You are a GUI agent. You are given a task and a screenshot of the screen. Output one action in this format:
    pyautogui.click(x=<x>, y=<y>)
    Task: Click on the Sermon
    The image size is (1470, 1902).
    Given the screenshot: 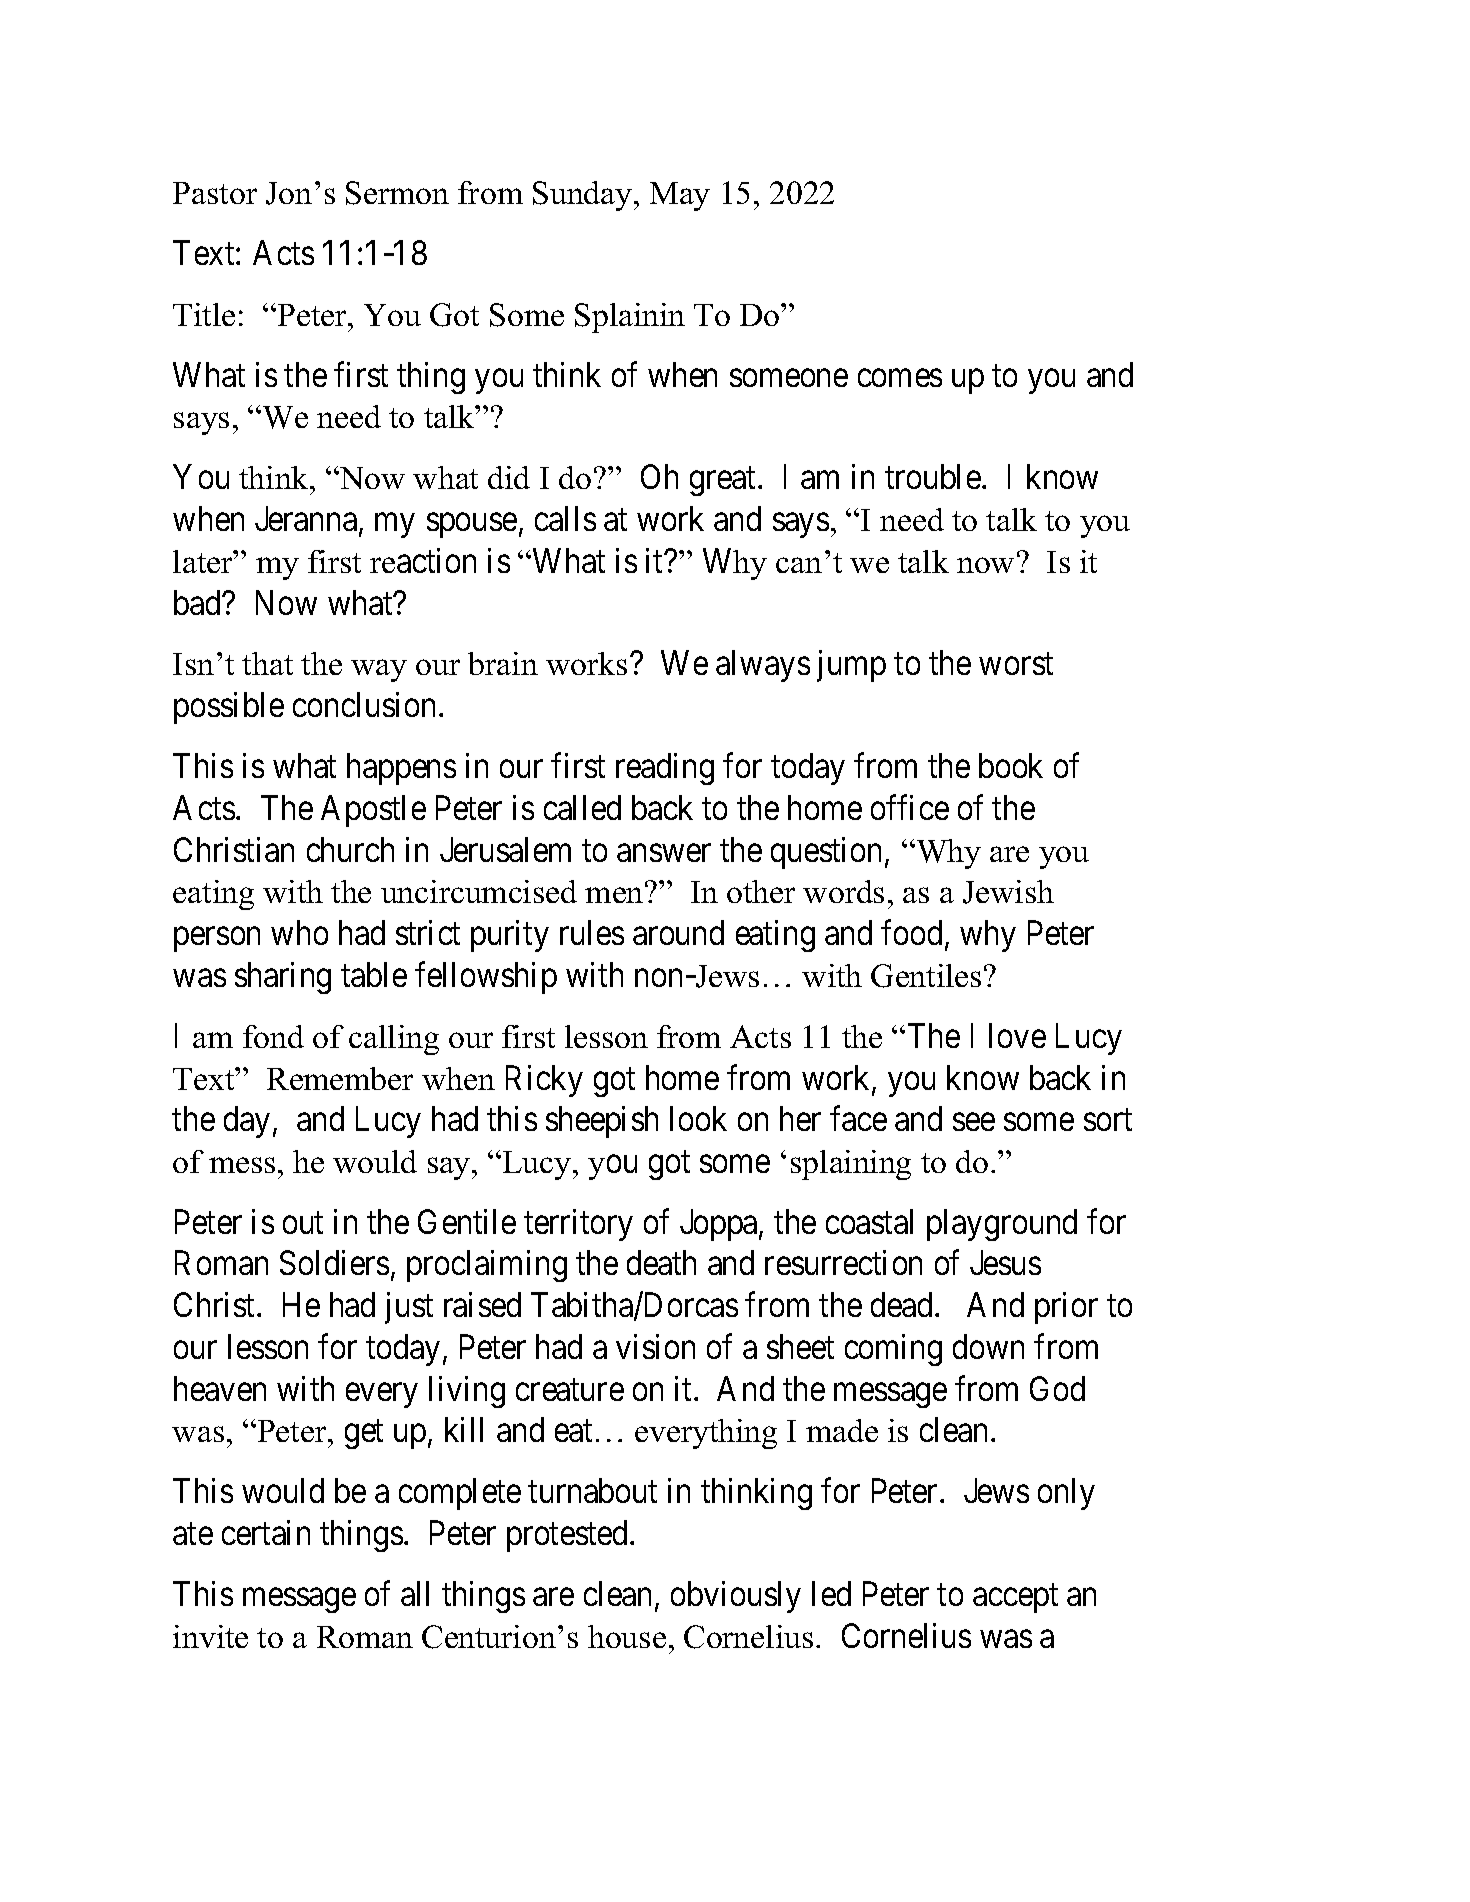 What is the action you would take?
    pyautogui.click(x=397, y=193)
